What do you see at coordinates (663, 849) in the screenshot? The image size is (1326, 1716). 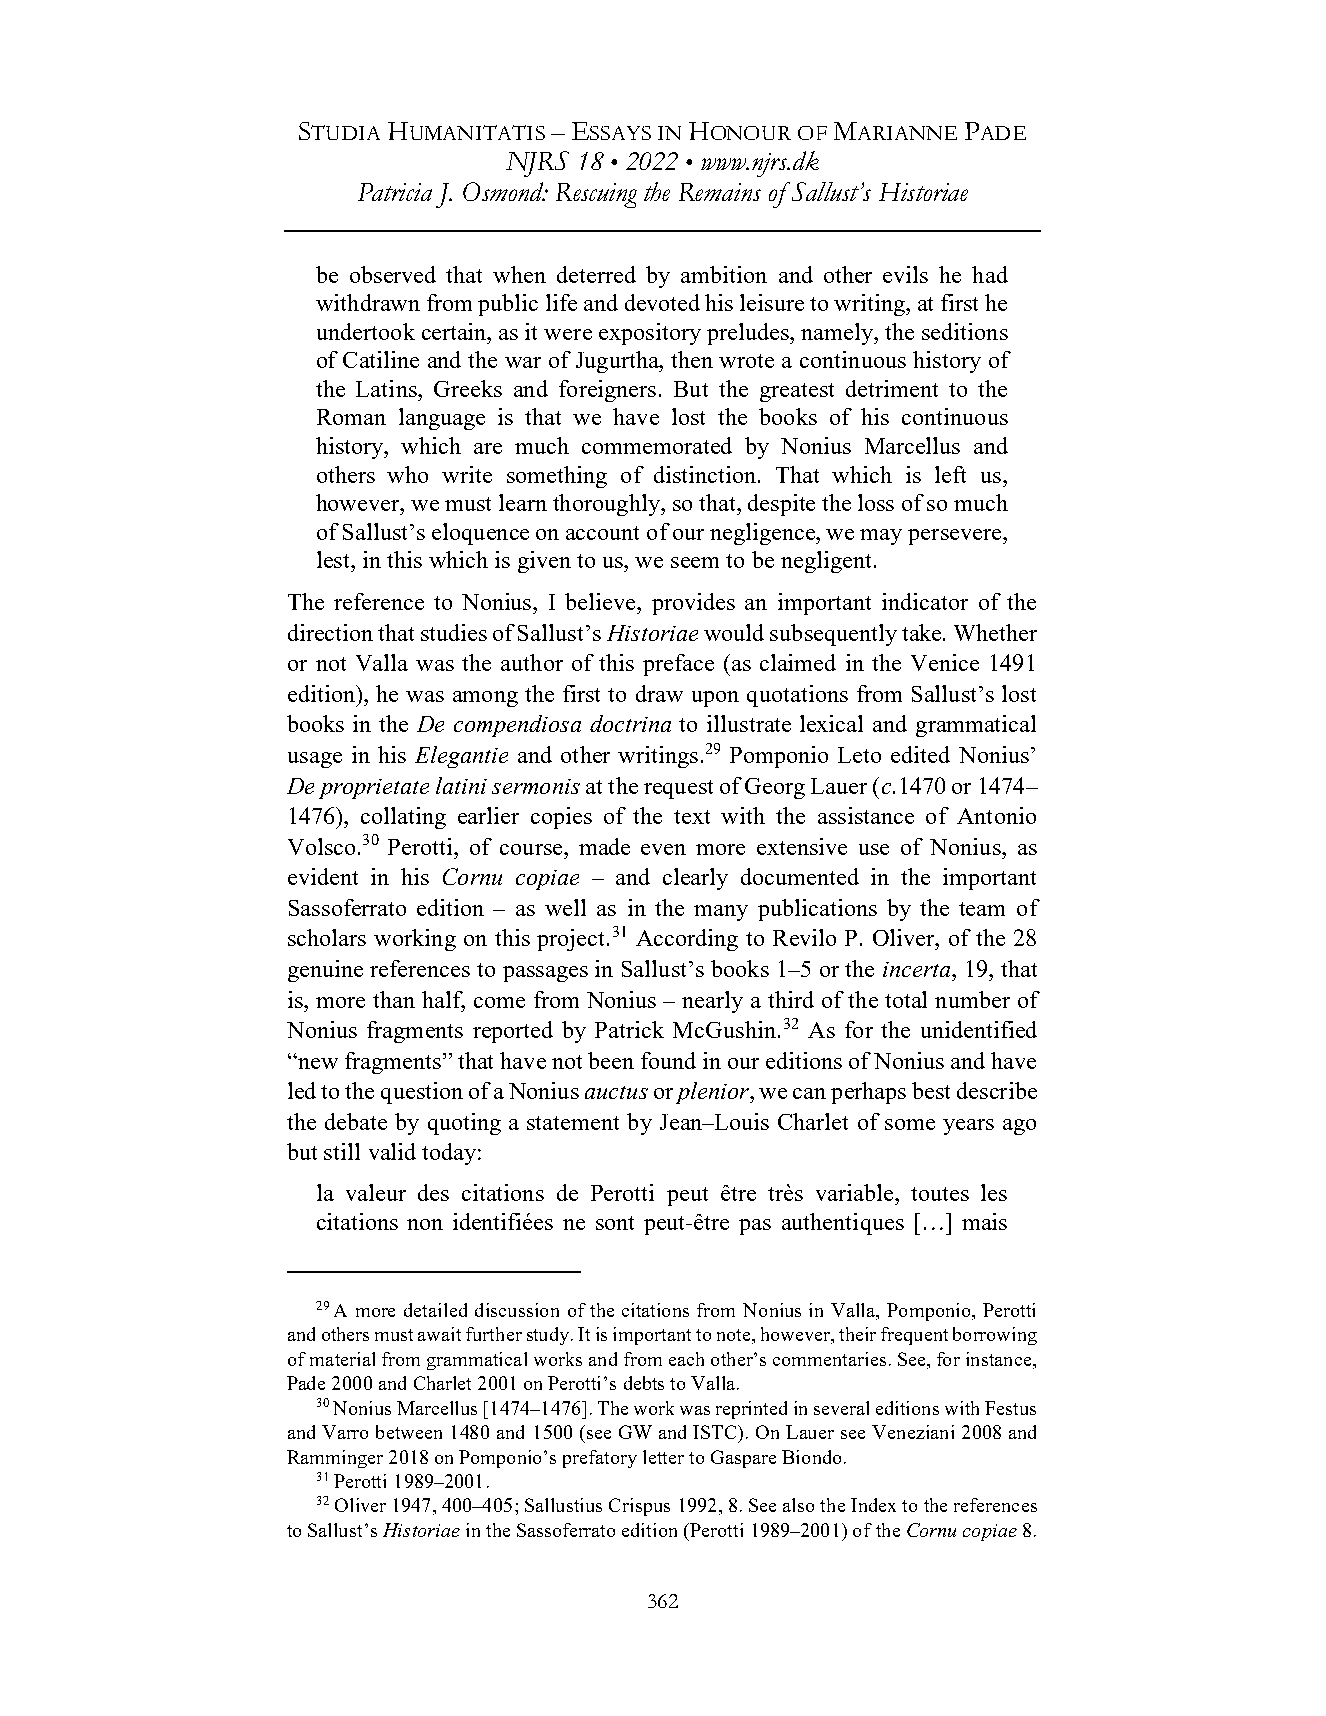 I see `even` at bounding box center [663, 849].
